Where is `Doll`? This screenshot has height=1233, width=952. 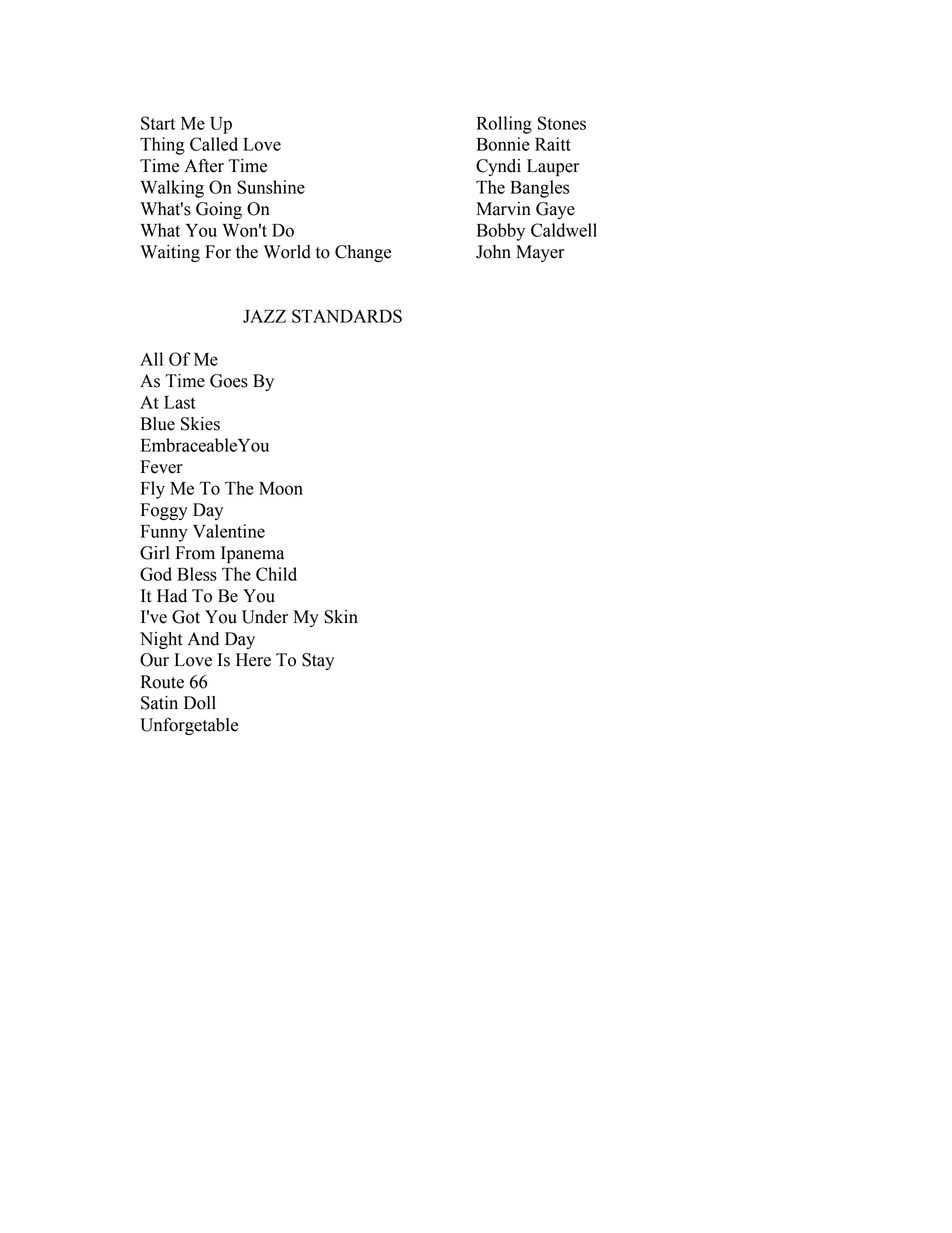 Doll is located at coordinates (200, 703).
